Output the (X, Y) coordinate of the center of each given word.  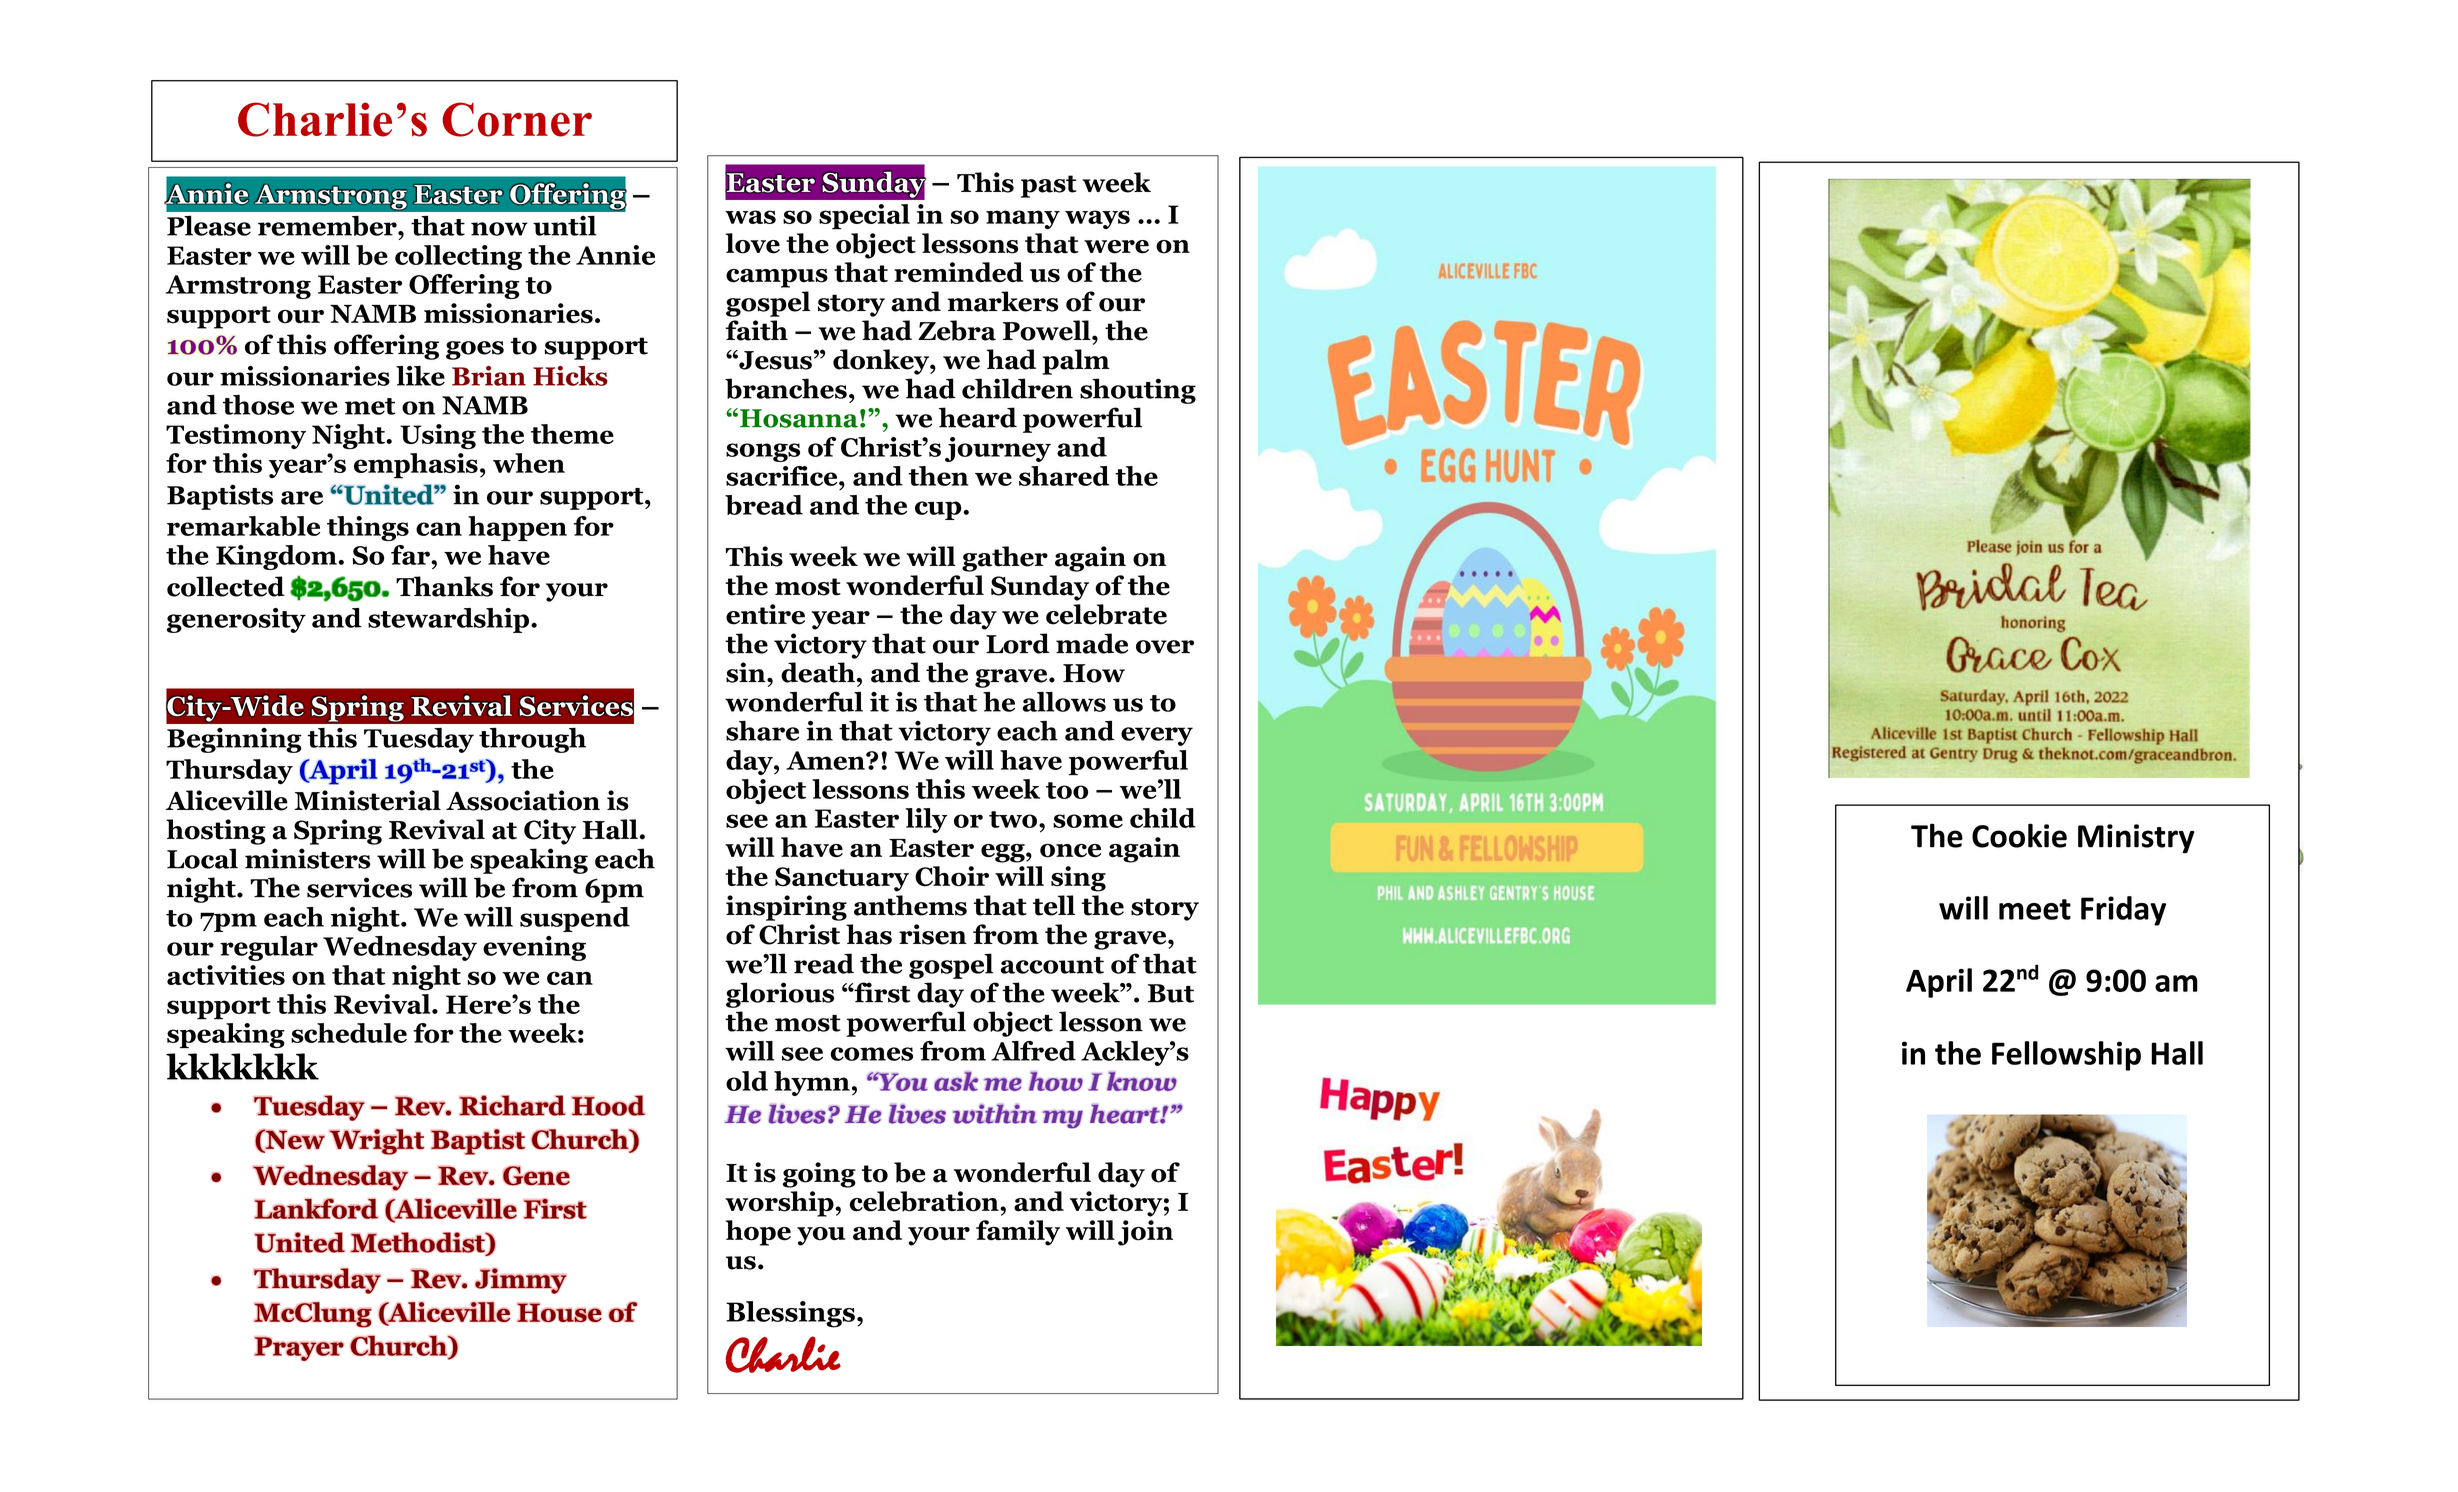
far (411, 555)
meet (2035, 909)
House (559, 1313)
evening (534, 948)
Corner (517, 119)
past (1049, 186)
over (1165, 647)
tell (1054, 905)
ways (1097, 219)
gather (1005, 559)
